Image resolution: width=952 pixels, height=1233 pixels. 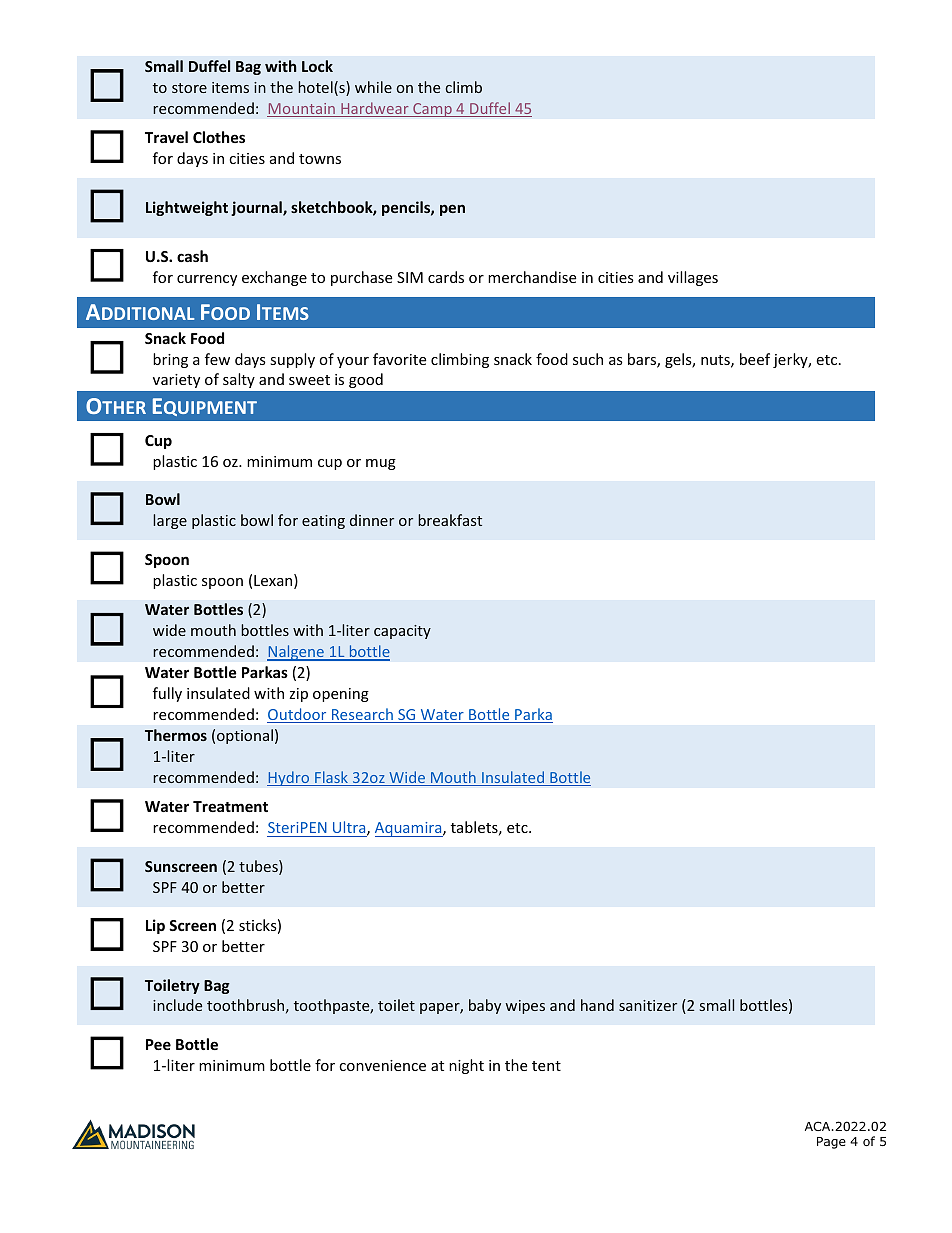 I want to click on Research, so click(x=362, y=715).
